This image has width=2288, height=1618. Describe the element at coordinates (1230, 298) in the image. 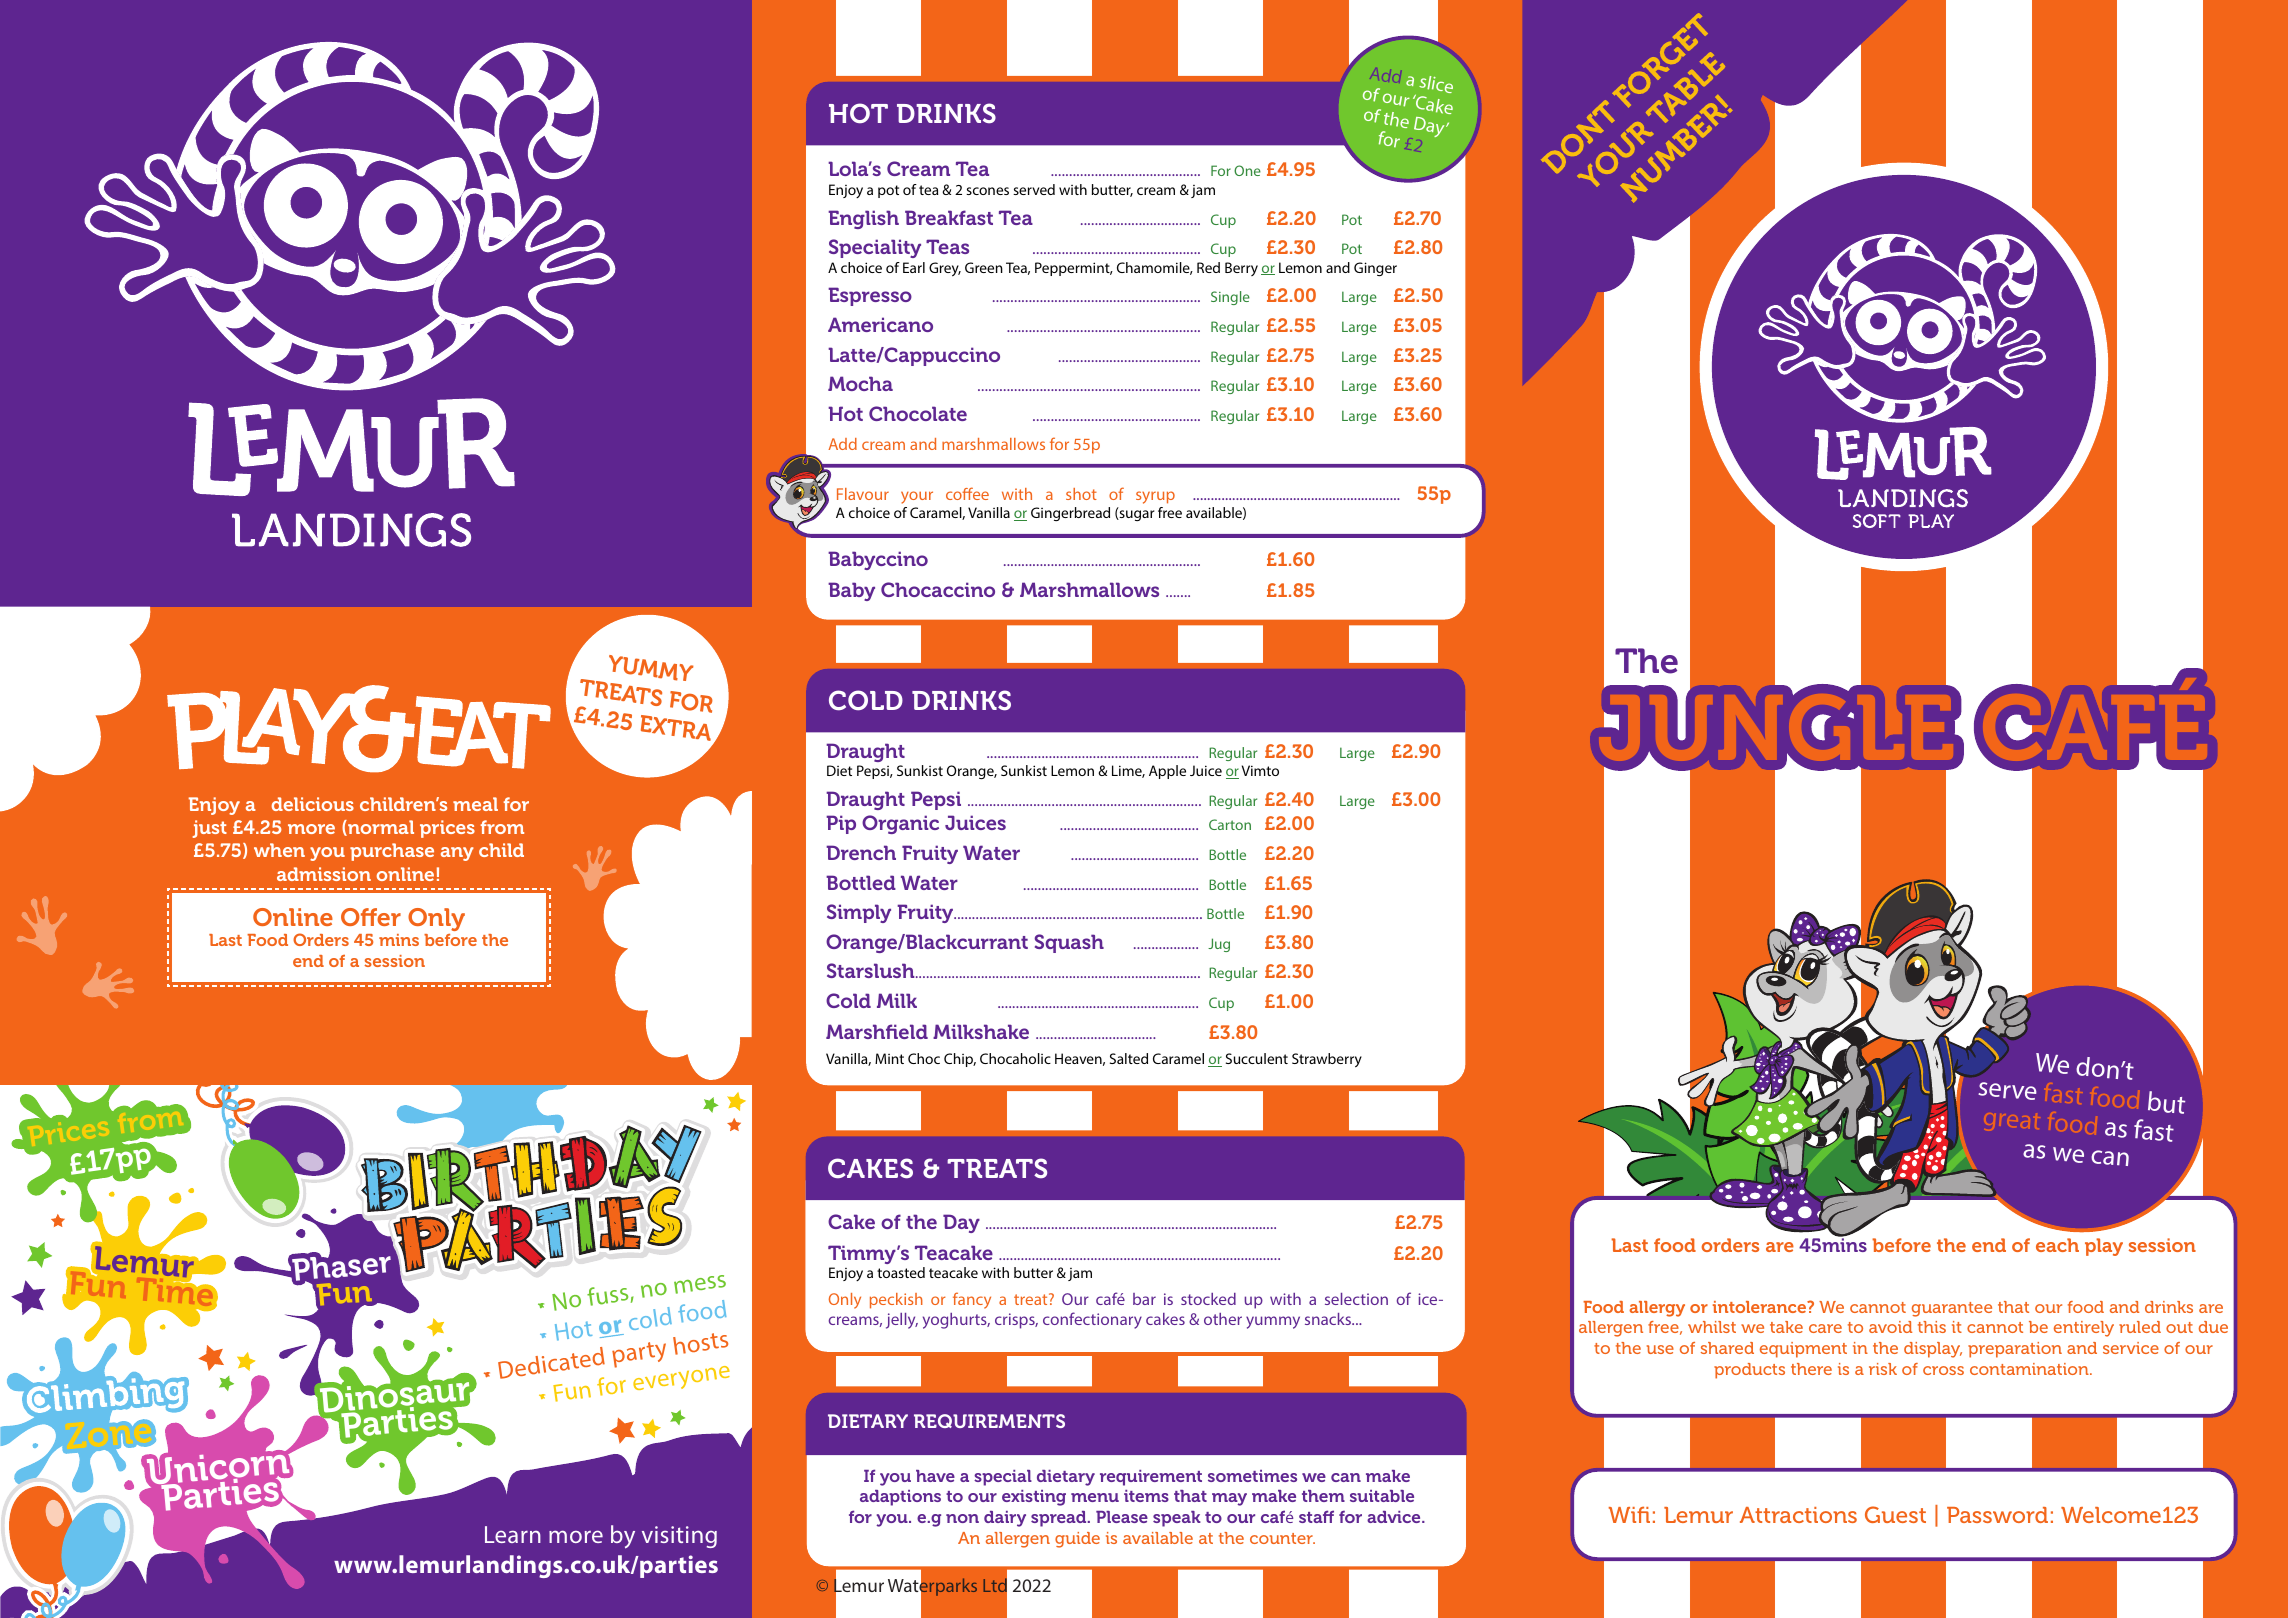

I see `Single` at that location.
